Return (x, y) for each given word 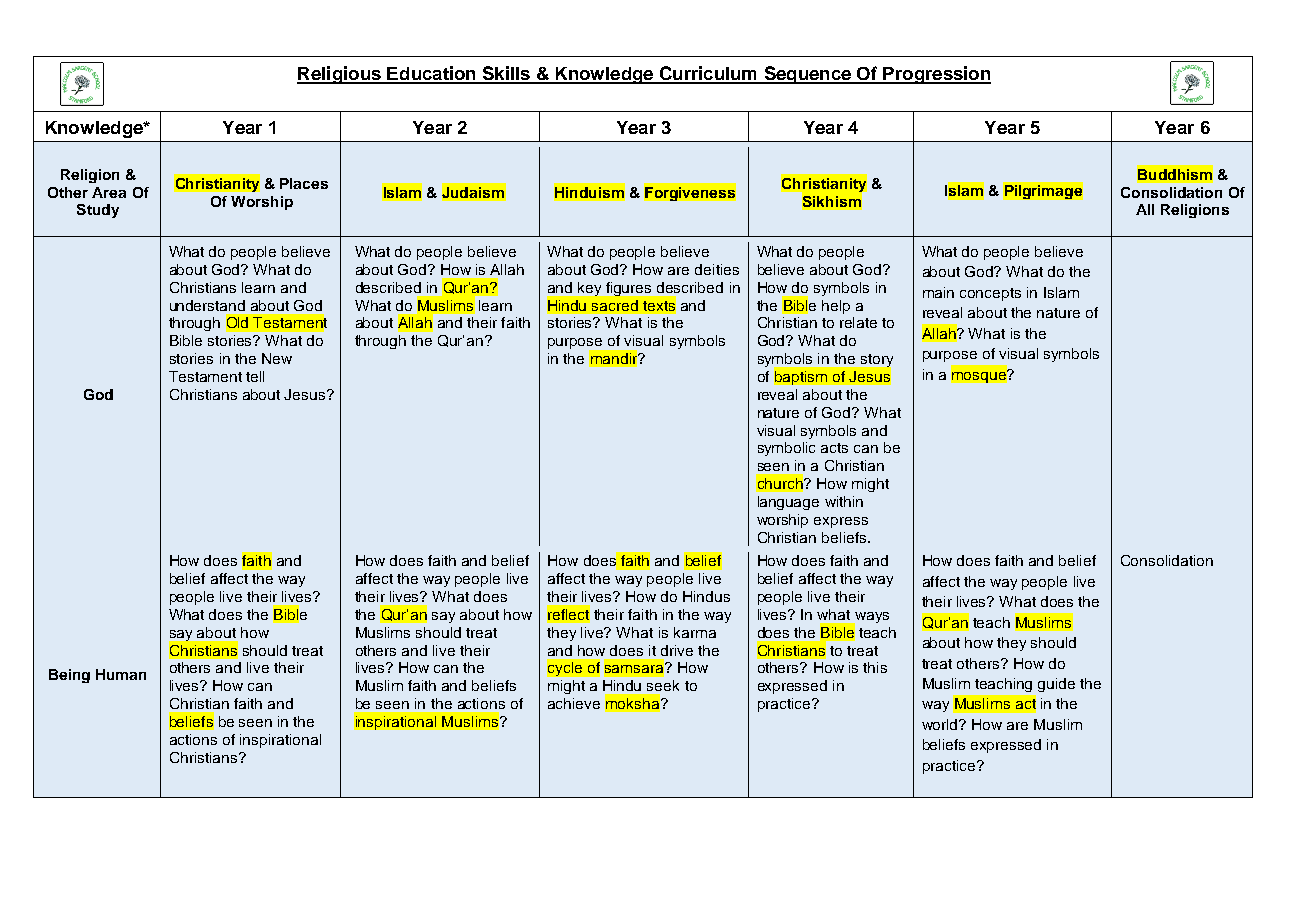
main (938, 292)
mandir (614, 358)
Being (69, 676)
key (589, 289)
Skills (506, 74)
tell (255, 376)
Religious (340, 75)
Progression (936, 75)
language (788, 503)
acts (834, 448)
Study (98, 211)
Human (121, 674)
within (844, 501)
